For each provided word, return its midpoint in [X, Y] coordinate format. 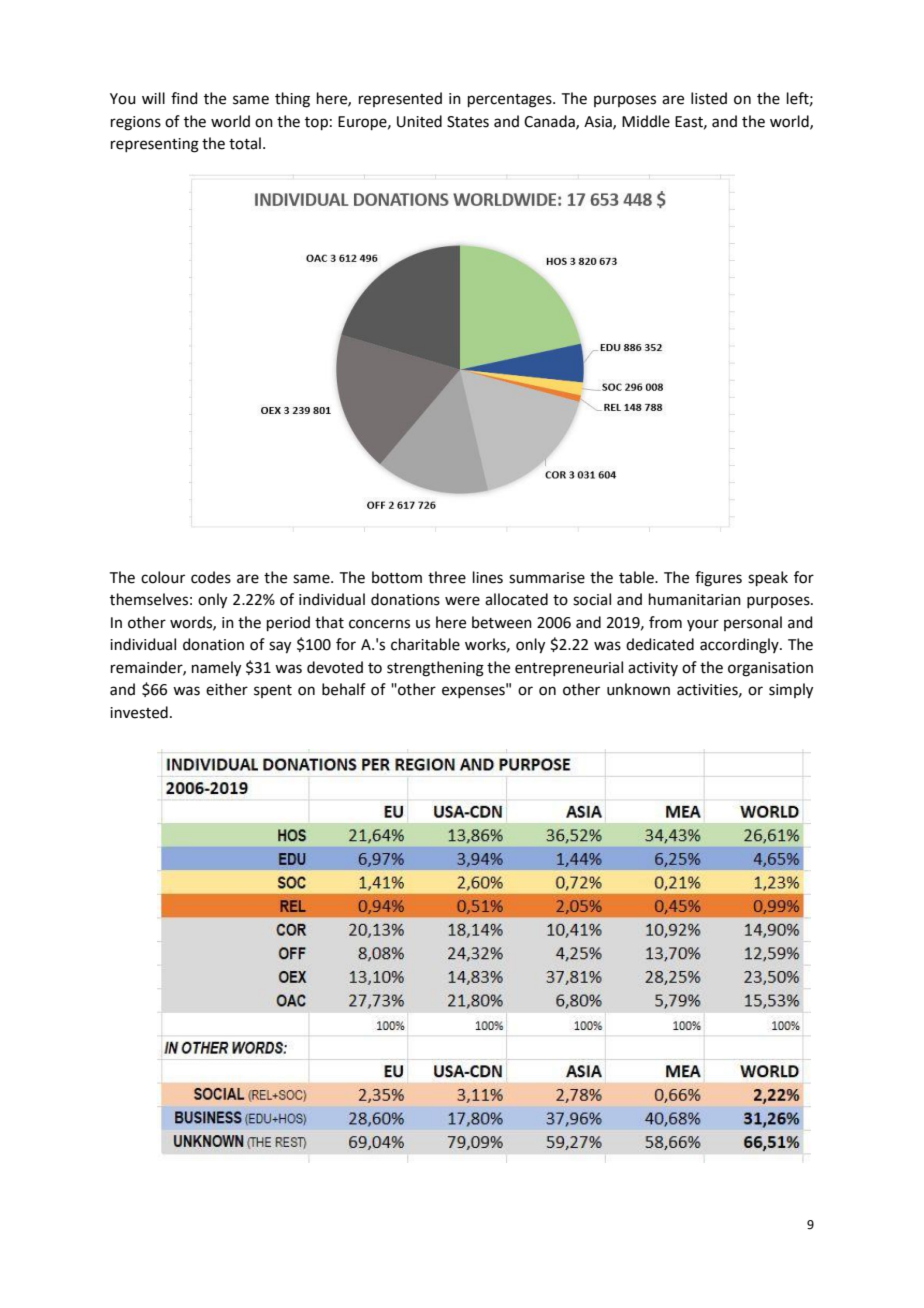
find [184, 98]
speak [768, 578]
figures [718, 579]
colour [163, 577]
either [227, 689]
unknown [638, 689]
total [245, 143]
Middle [646, 121]
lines [488, 577]
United [419, 121]
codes [211, 577]
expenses [474, 691]
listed [709, 98]
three [447, 577]
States [468, 122]
